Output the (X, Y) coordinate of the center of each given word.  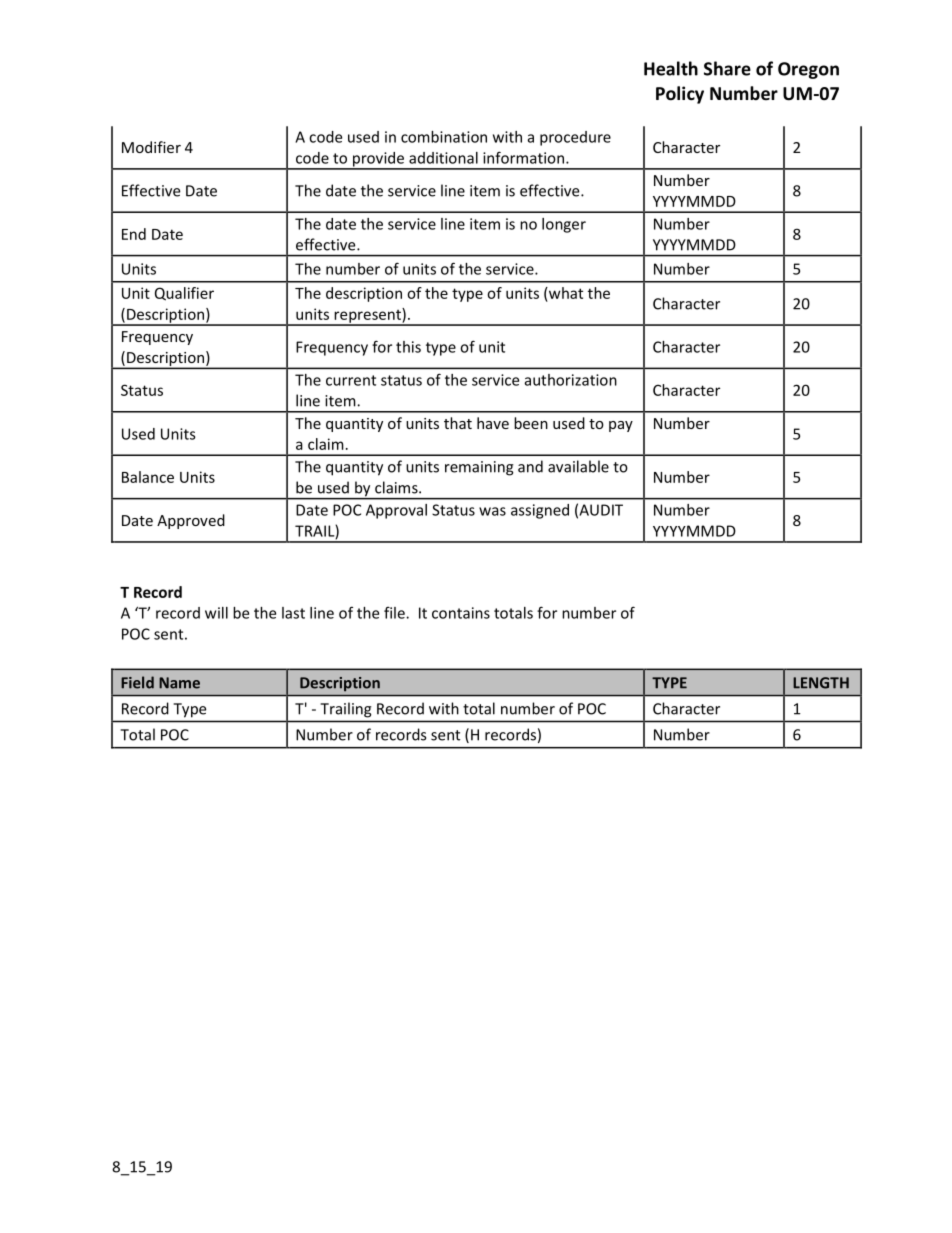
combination (444, 137)
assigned (540, 511)
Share (727, 68)
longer (564, 225)
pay (621, 426)
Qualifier (184, 294)
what (565, 293)
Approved (191, 521)
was (492, 511)
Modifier (151, 147)
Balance (148, 477)
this (408, 347)
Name (179, 683)
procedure (575, 138)
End (134, 234)
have (493, 423)
